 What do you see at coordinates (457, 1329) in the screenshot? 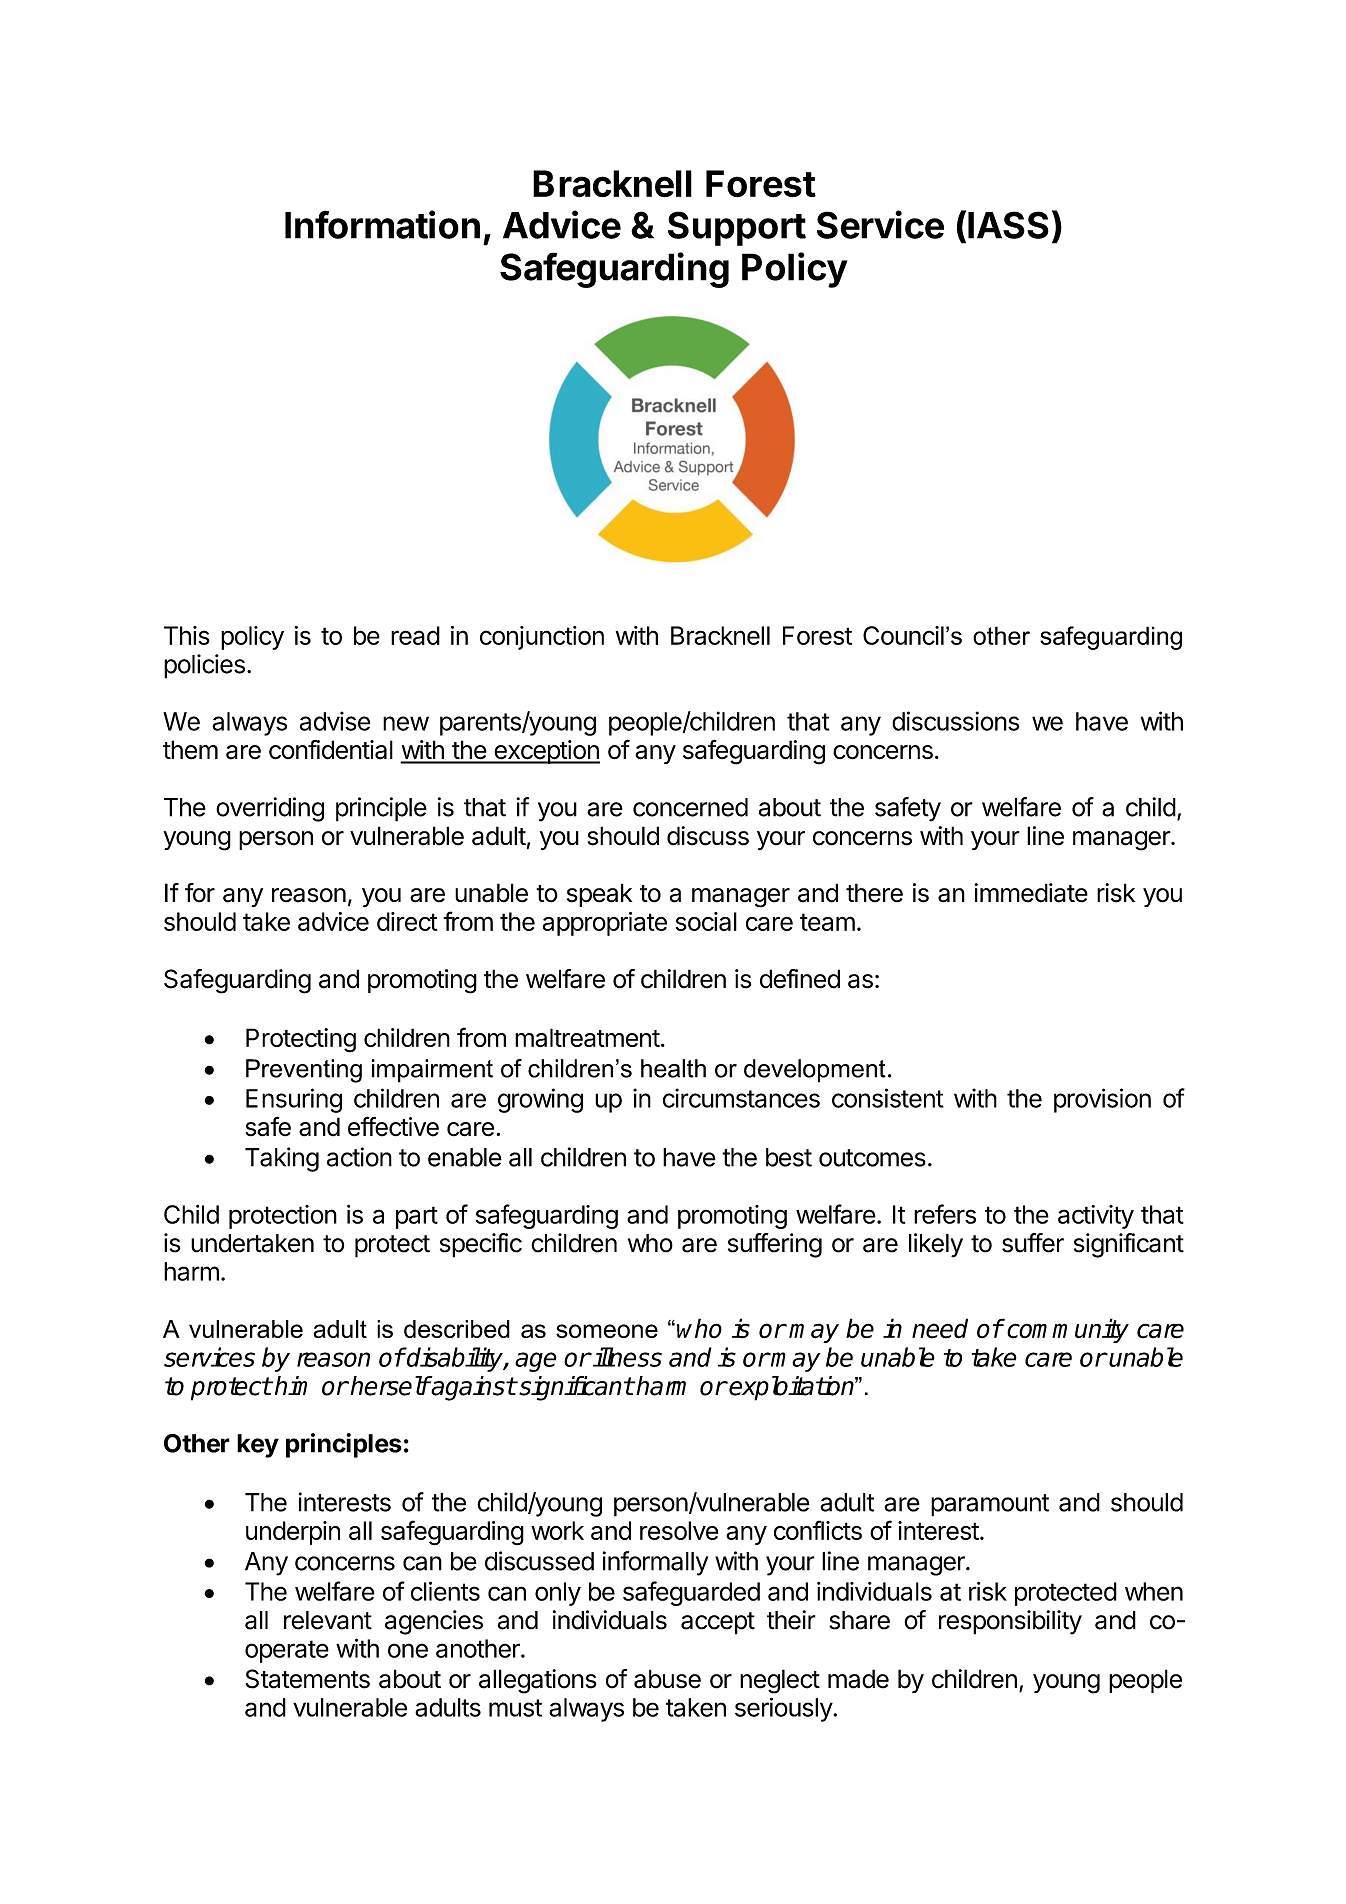
I see `described` at bounding box center [457, 1329].
